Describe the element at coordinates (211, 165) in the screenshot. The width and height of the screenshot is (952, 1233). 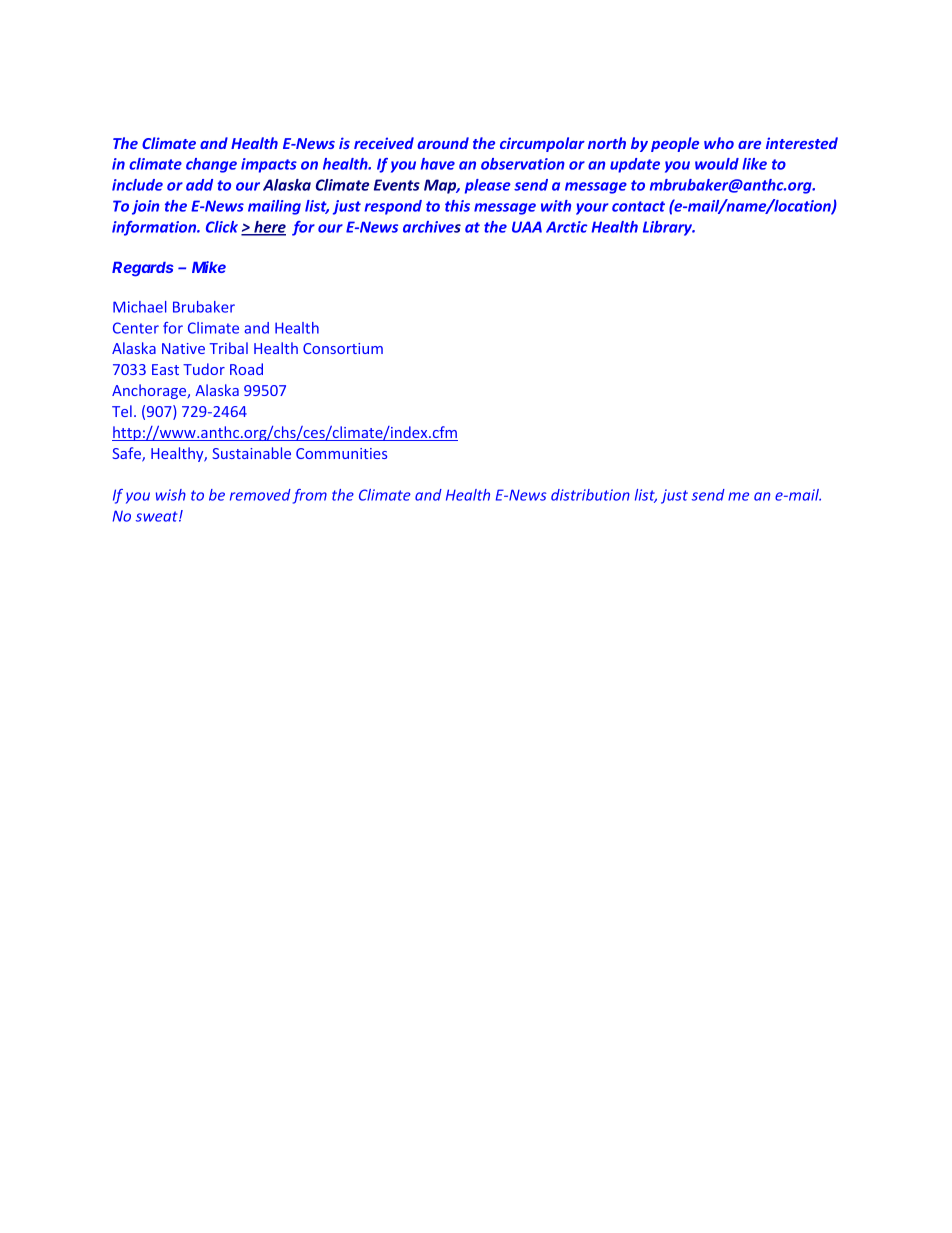
I see `change` at that location.
